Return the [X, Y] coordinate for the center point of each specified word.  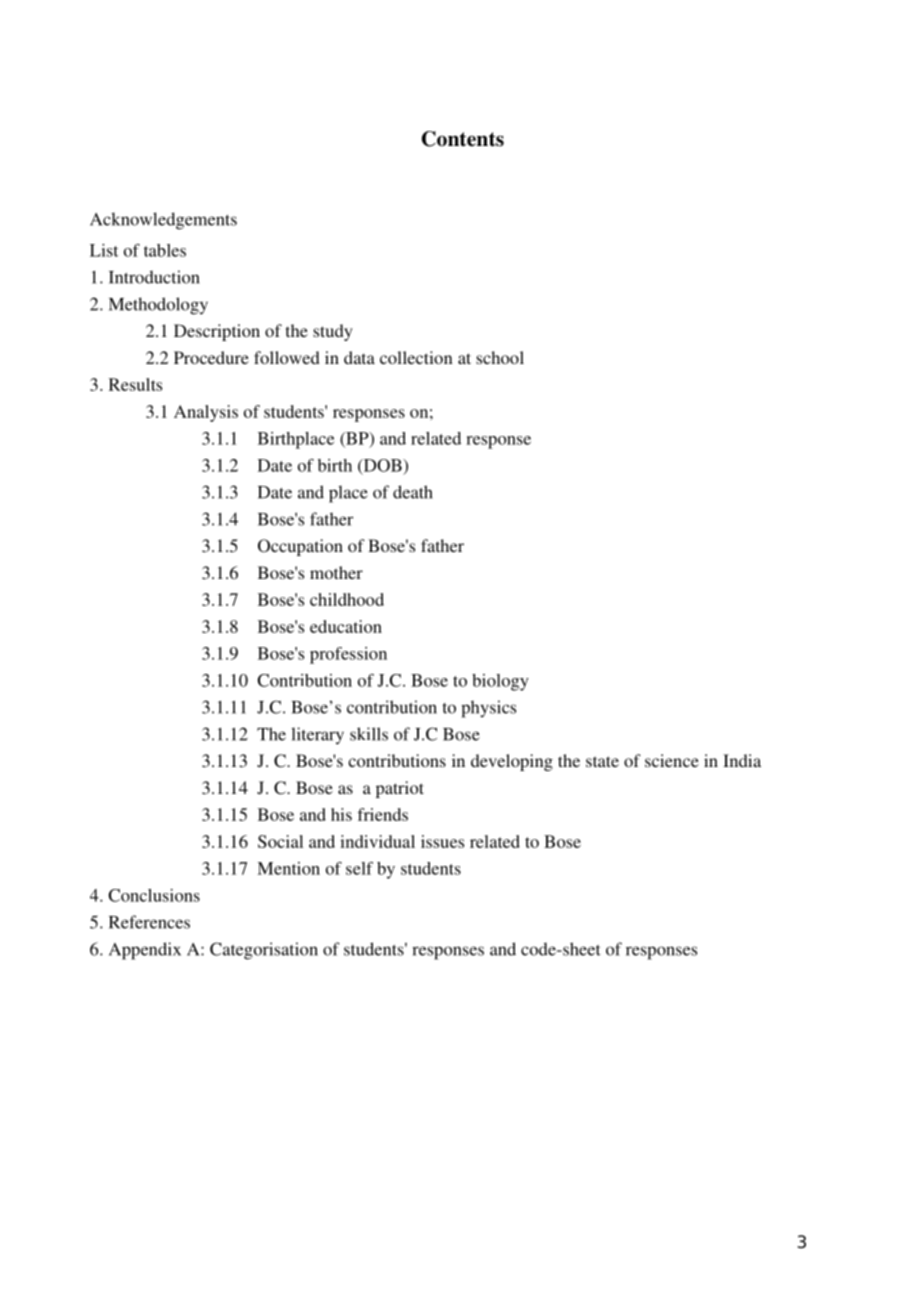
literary [317, 736]
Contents [463, 139]
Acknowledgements [163, 221]
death [413, 492]
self [359, 868]
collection [416, 357]
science [672, 760]
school [500, 357]
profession [348, 655]
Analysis [206, 413]
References [149, 922]
